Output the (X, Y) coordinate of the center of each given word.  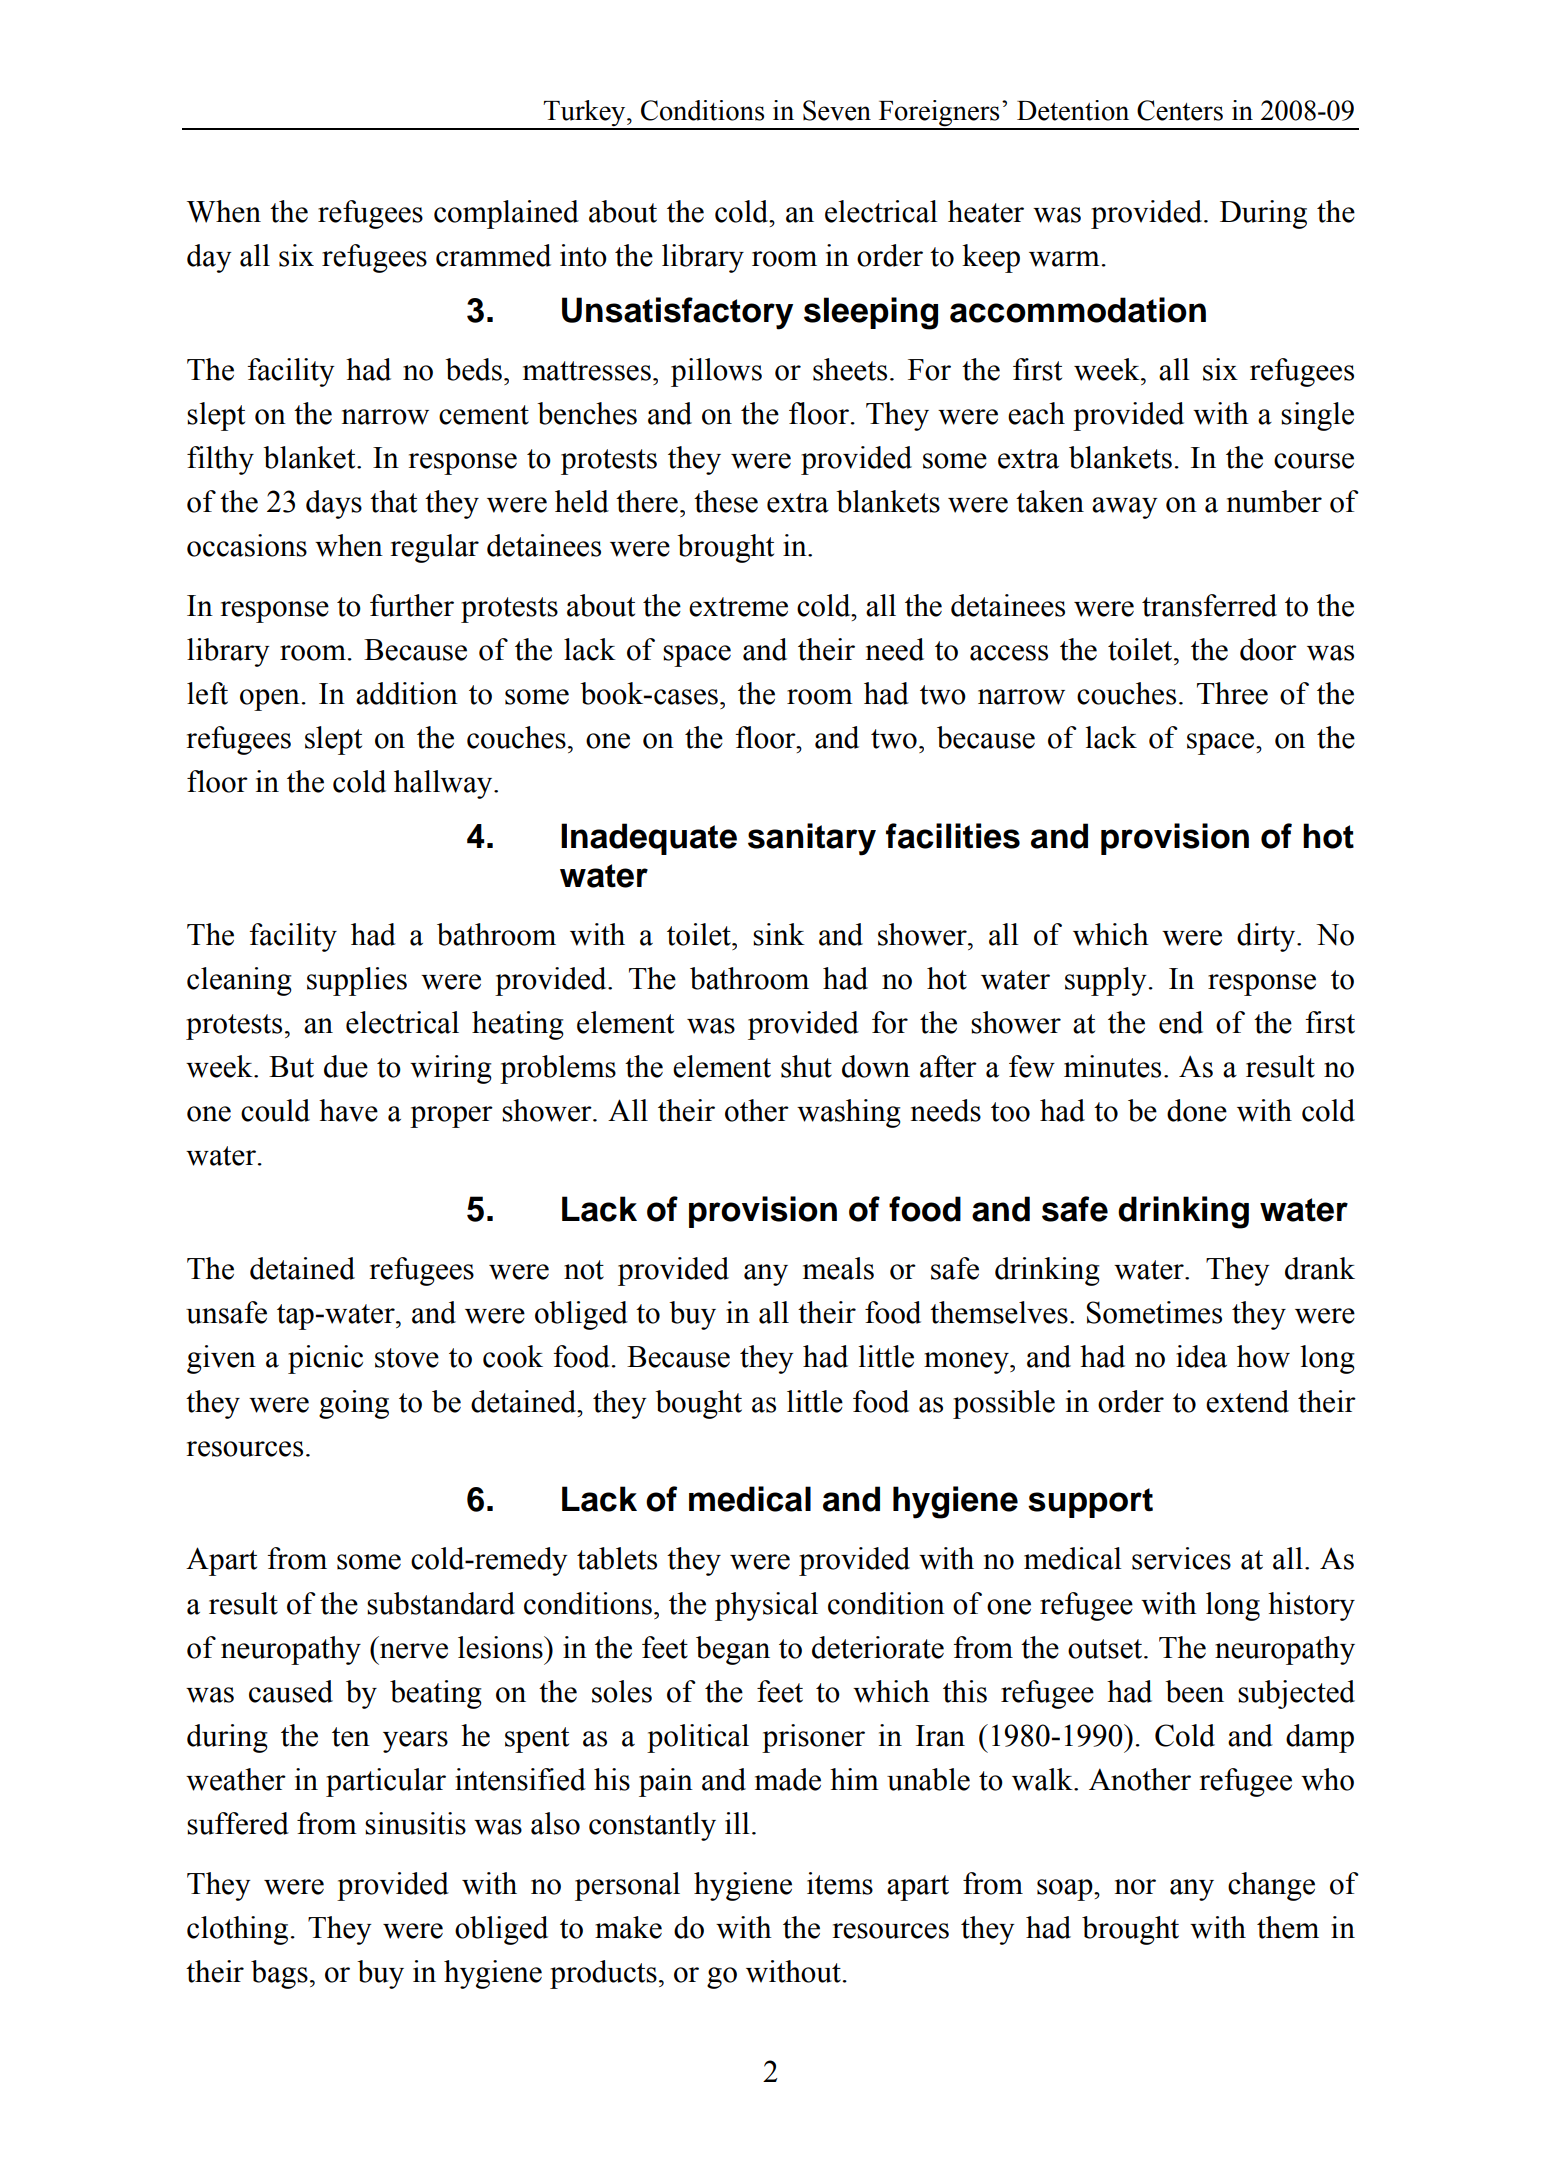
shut (806, 1066)
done (1197, 1110)
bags (279, 1974)
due (346, 1066)
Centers (1180, 110)
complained (506, 214)
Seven (837, 110)
